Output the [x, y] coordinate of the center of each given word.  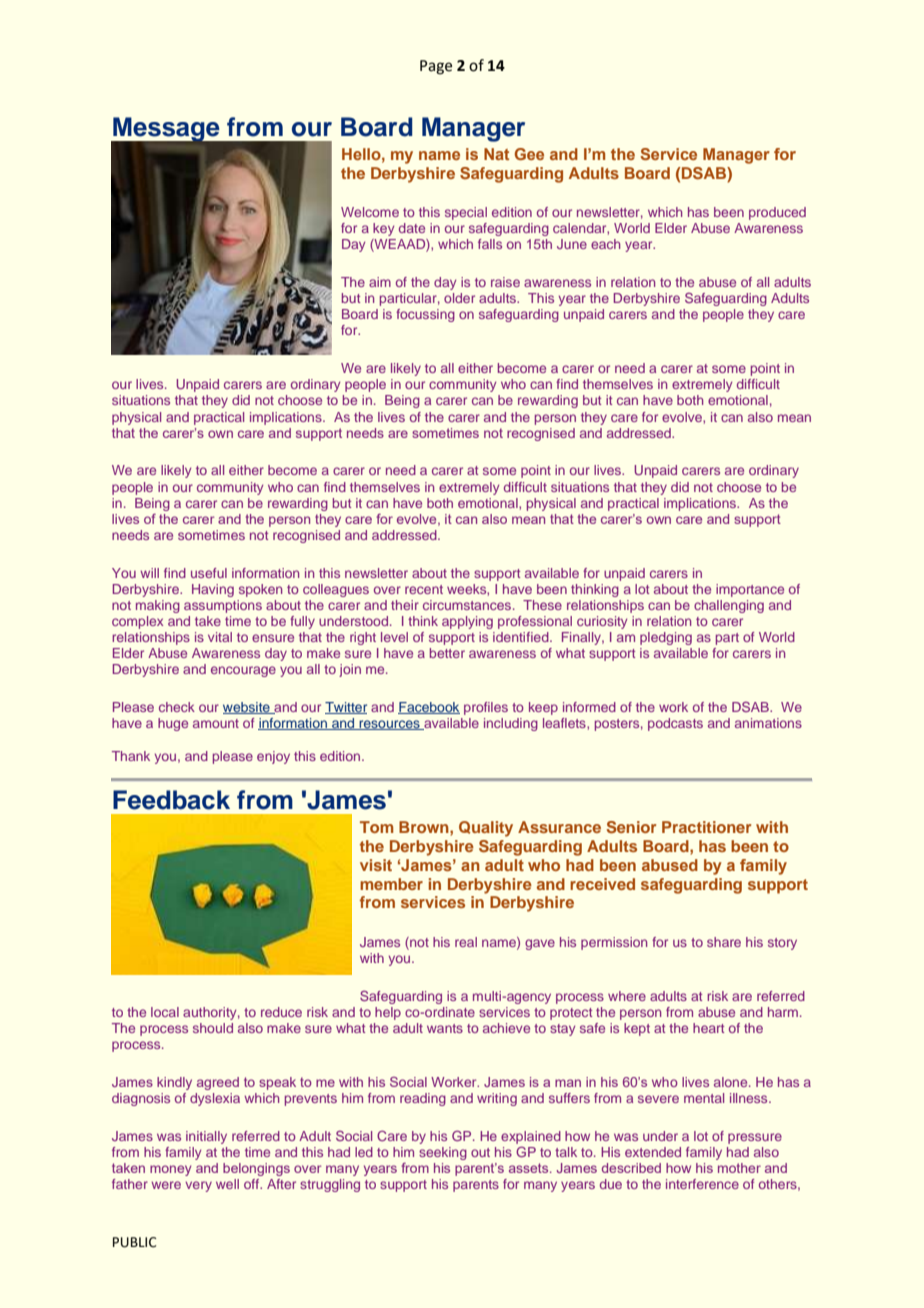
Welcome [370, 212]
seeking [443, 1153]
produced [777, 213]
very [198, 1186]
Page [436, 67]
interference [702, 1184]
